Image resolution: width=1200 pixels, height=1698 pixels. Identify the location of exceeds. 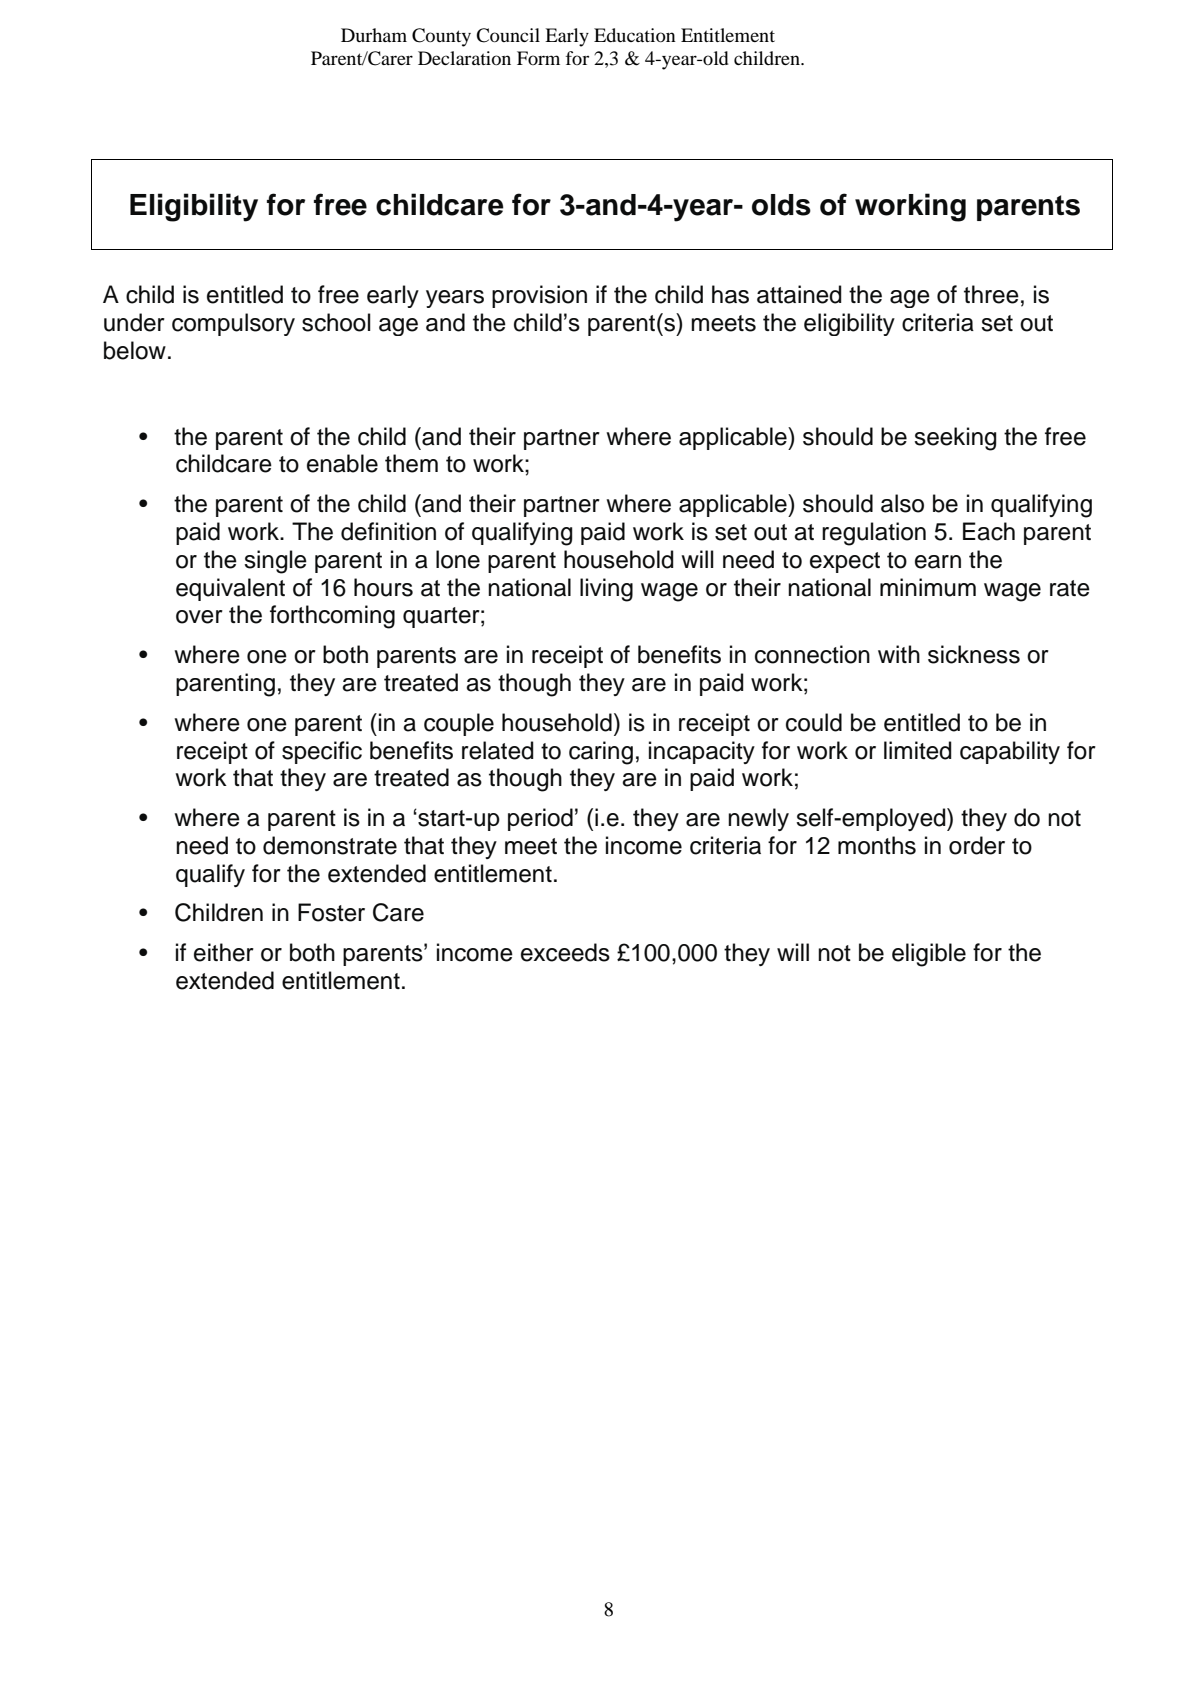
(565, 952).
